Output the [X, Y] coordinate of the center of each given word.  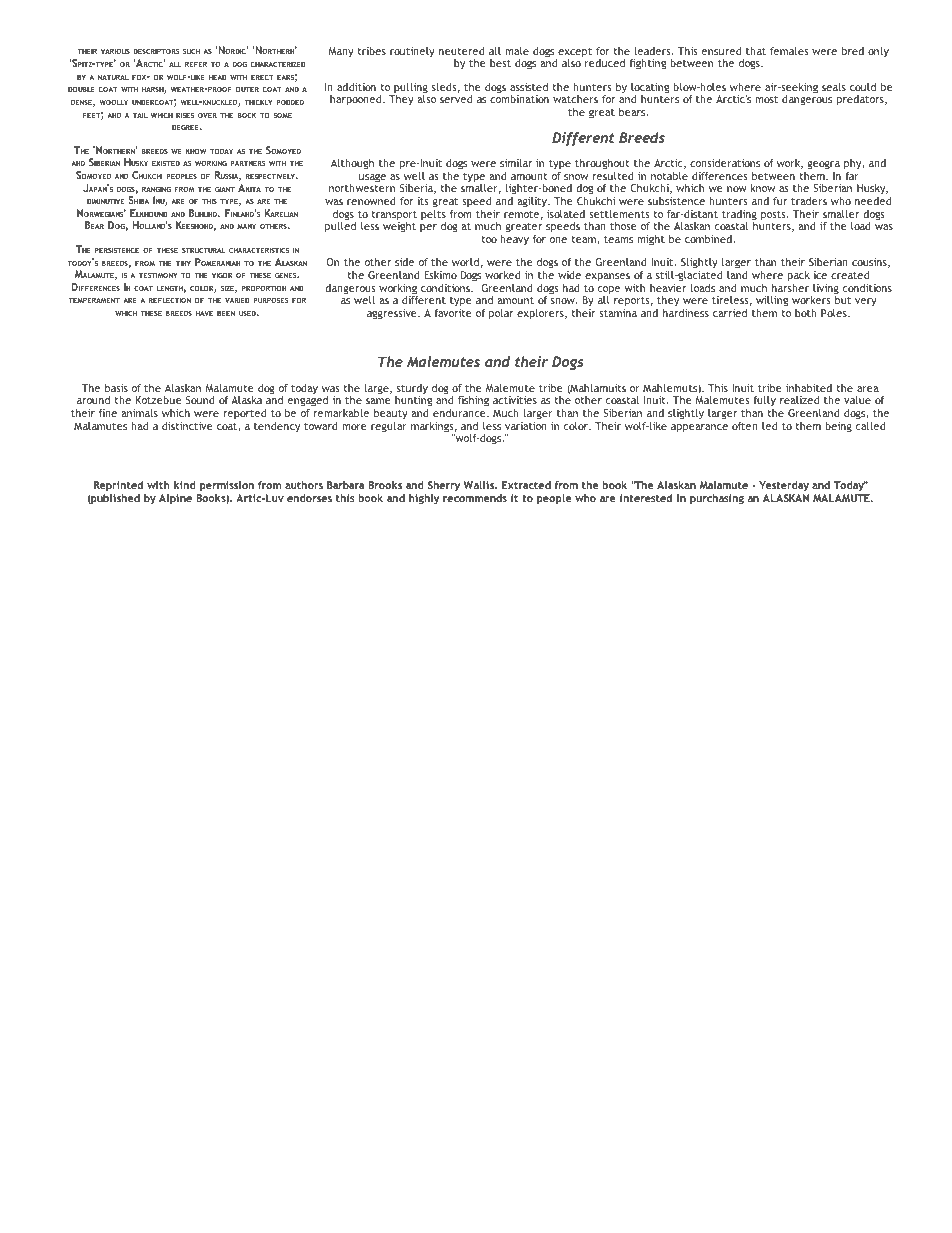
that [756, 51]
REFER [196, 64]
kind [184, 485]
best [500, 63]
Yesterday [784, 486]
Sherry [444, 486]
